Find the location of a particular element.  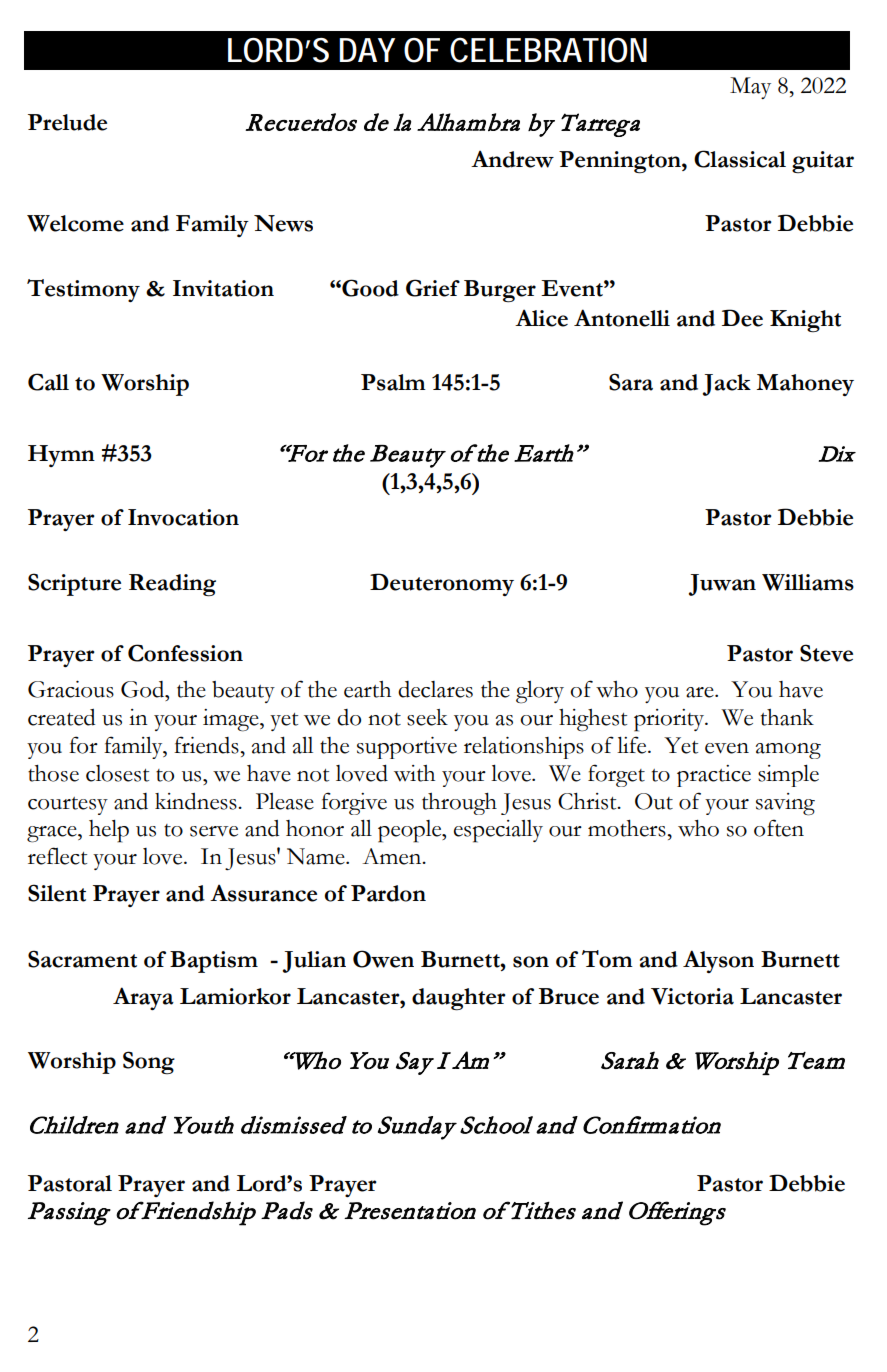

daughter is located at coordinates (459, 999).
